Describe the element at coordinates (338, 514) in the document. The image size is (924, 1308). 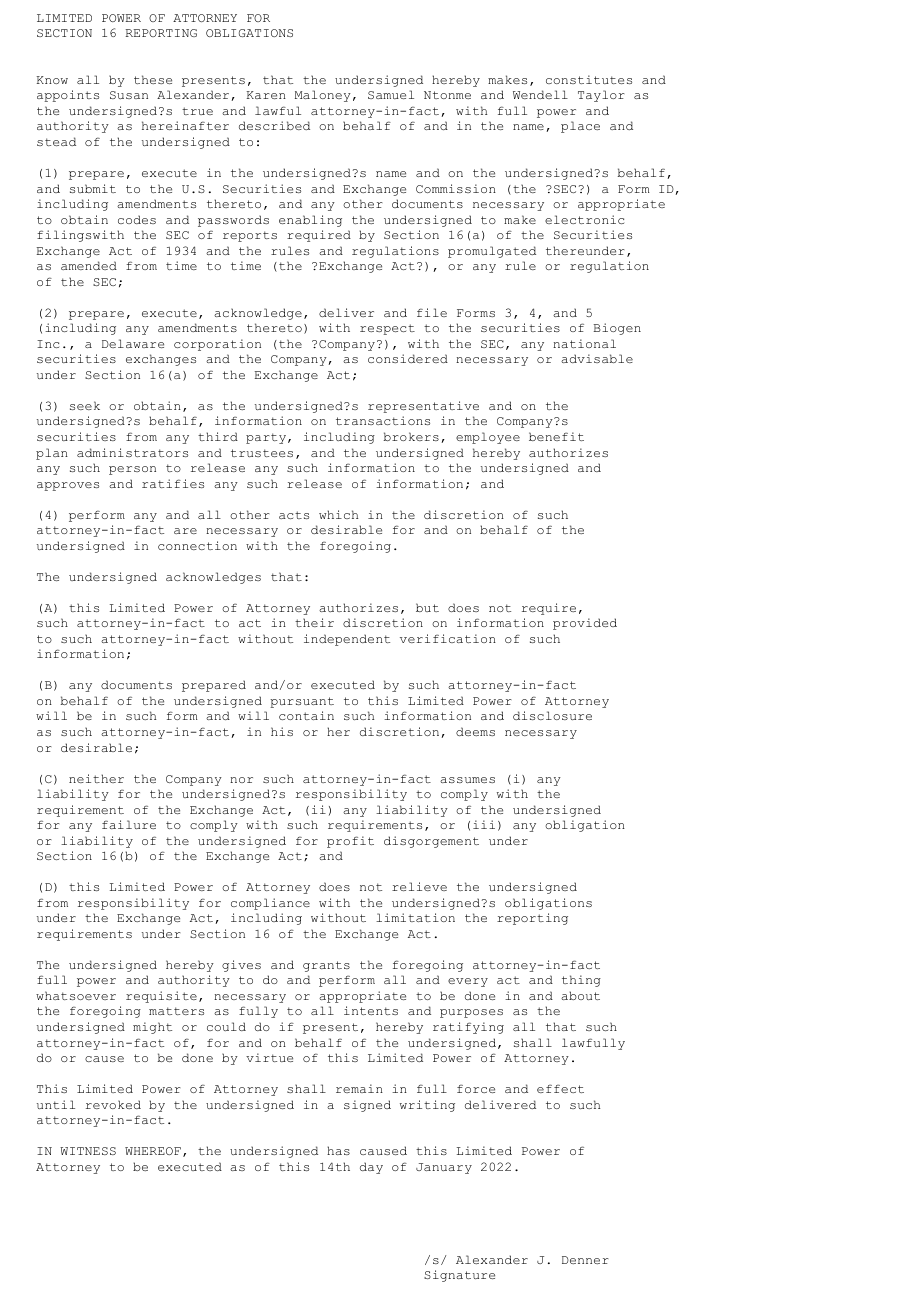
I see `which` at that location.
